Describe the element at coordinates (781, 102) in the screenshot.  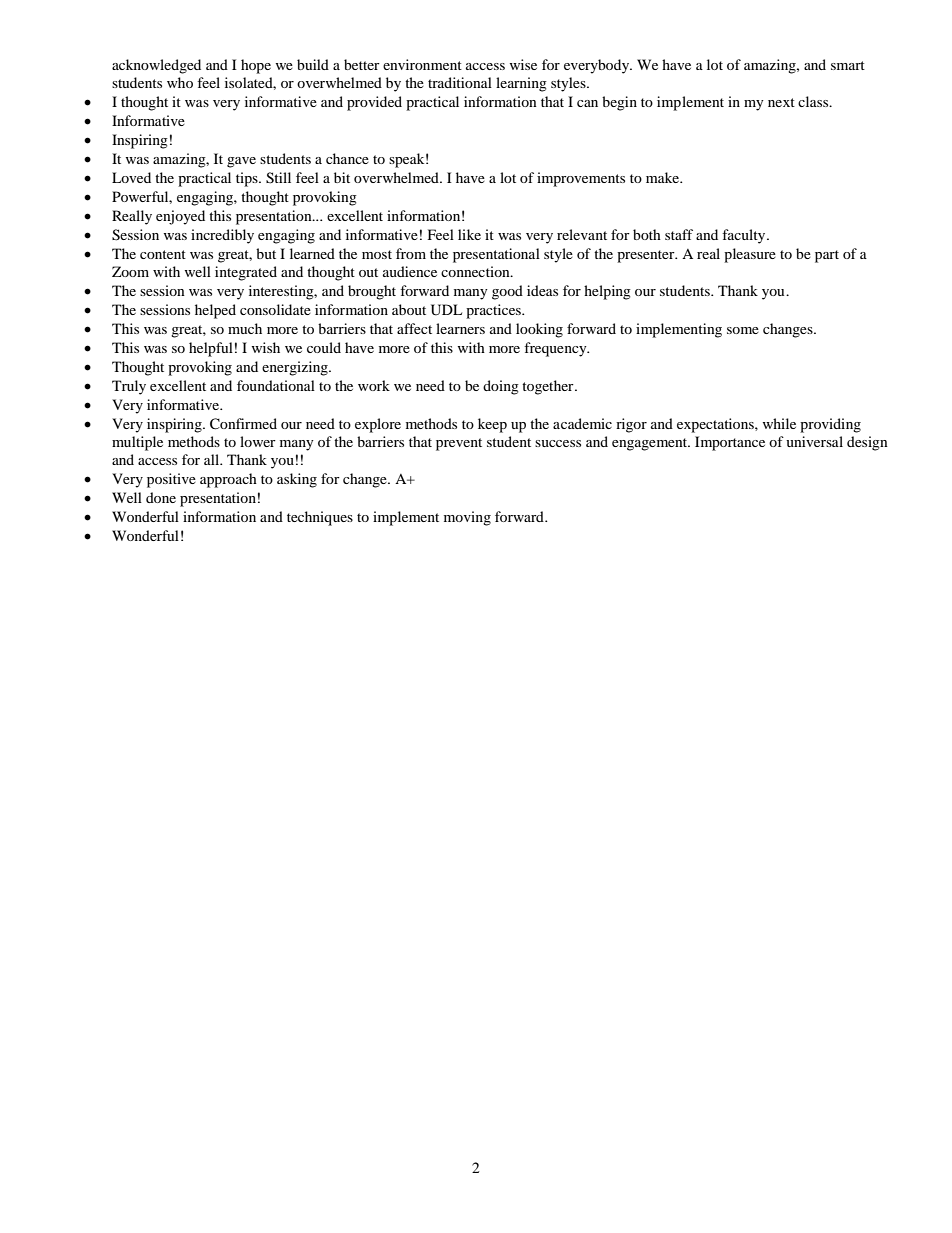
I see `next` at that location.
